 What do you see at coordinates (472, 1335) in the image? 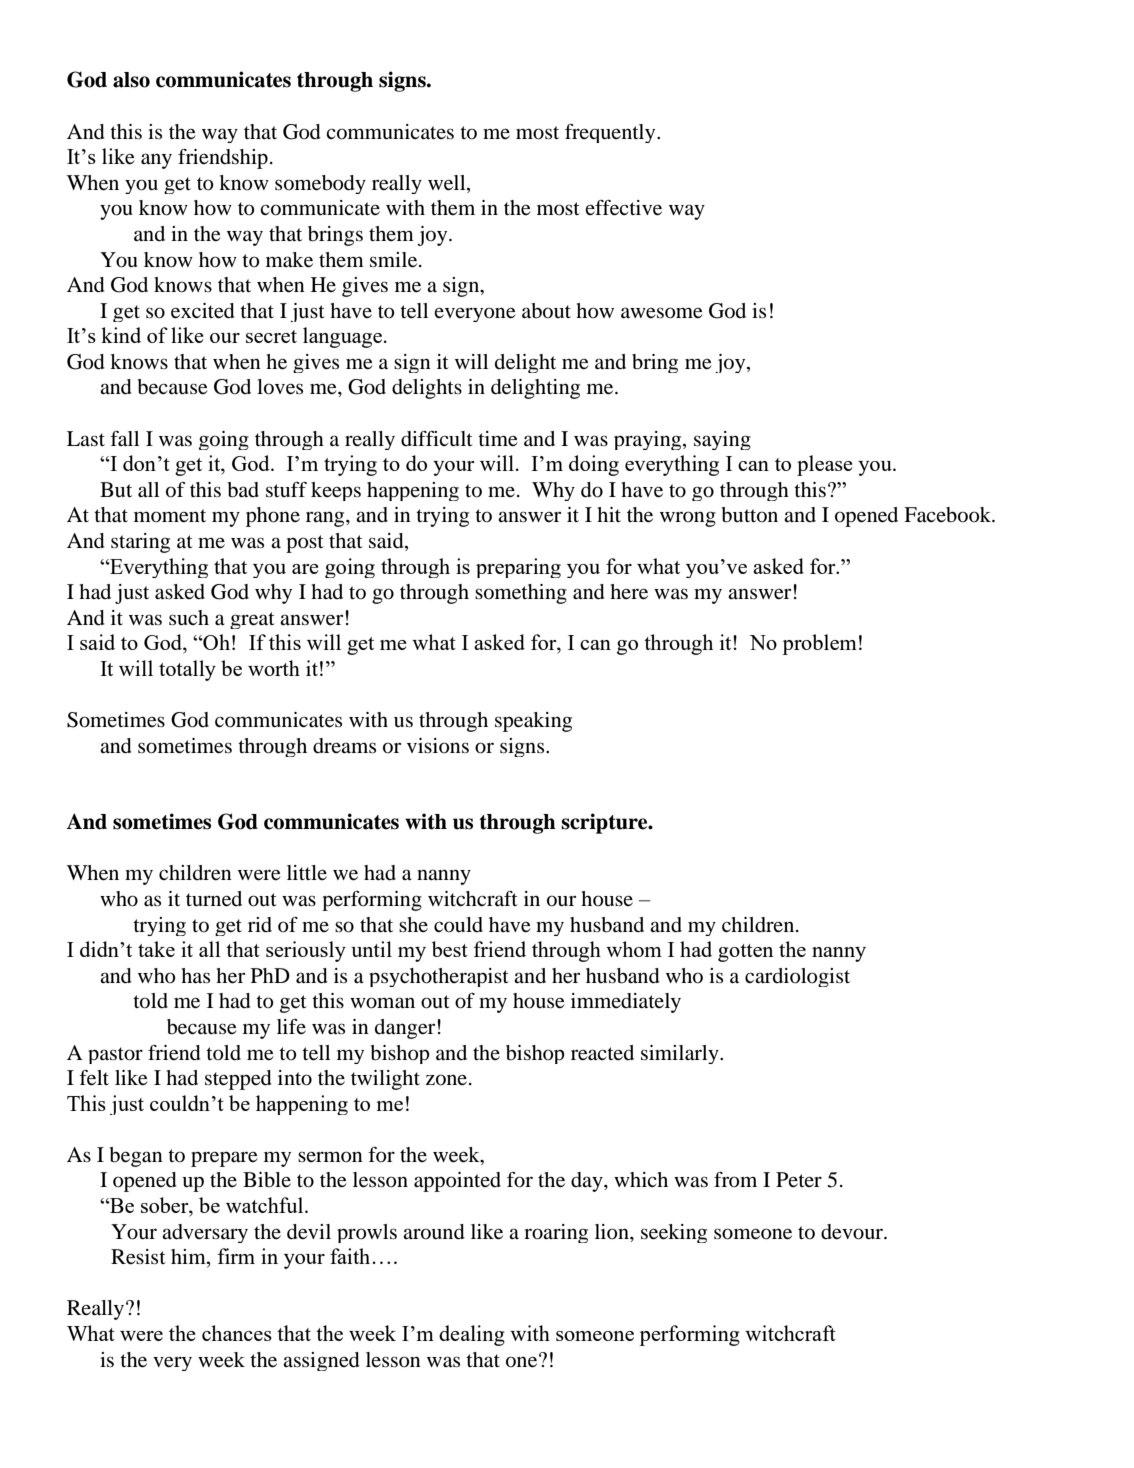
I see `dealing` at bounding box center [472, 1335].
